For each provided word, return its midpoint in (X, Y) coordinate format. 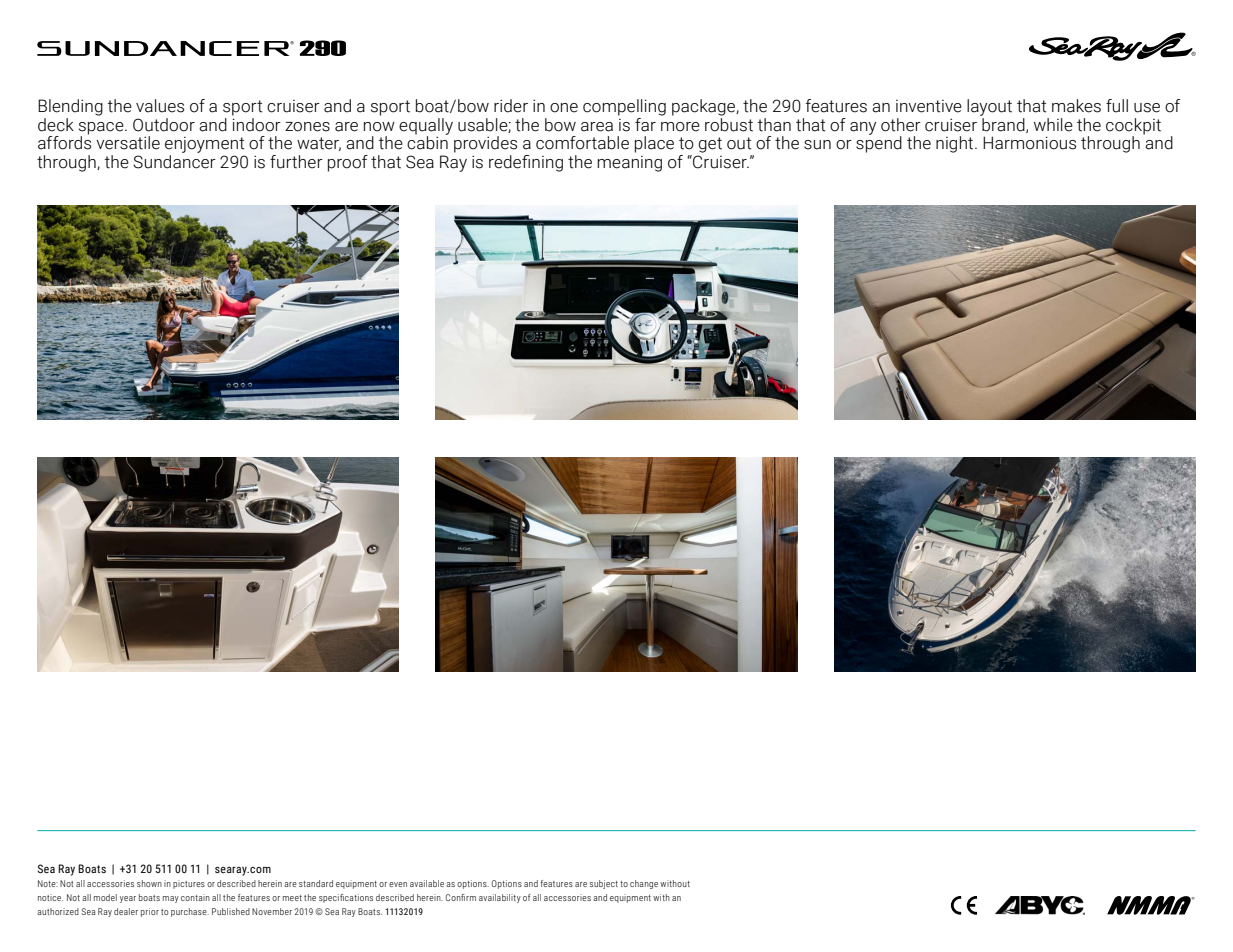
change (644, 884)
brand (1003, 124)
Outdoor (164, 125)
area (597, 127)
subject (604, 884)
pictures (189, 884)
